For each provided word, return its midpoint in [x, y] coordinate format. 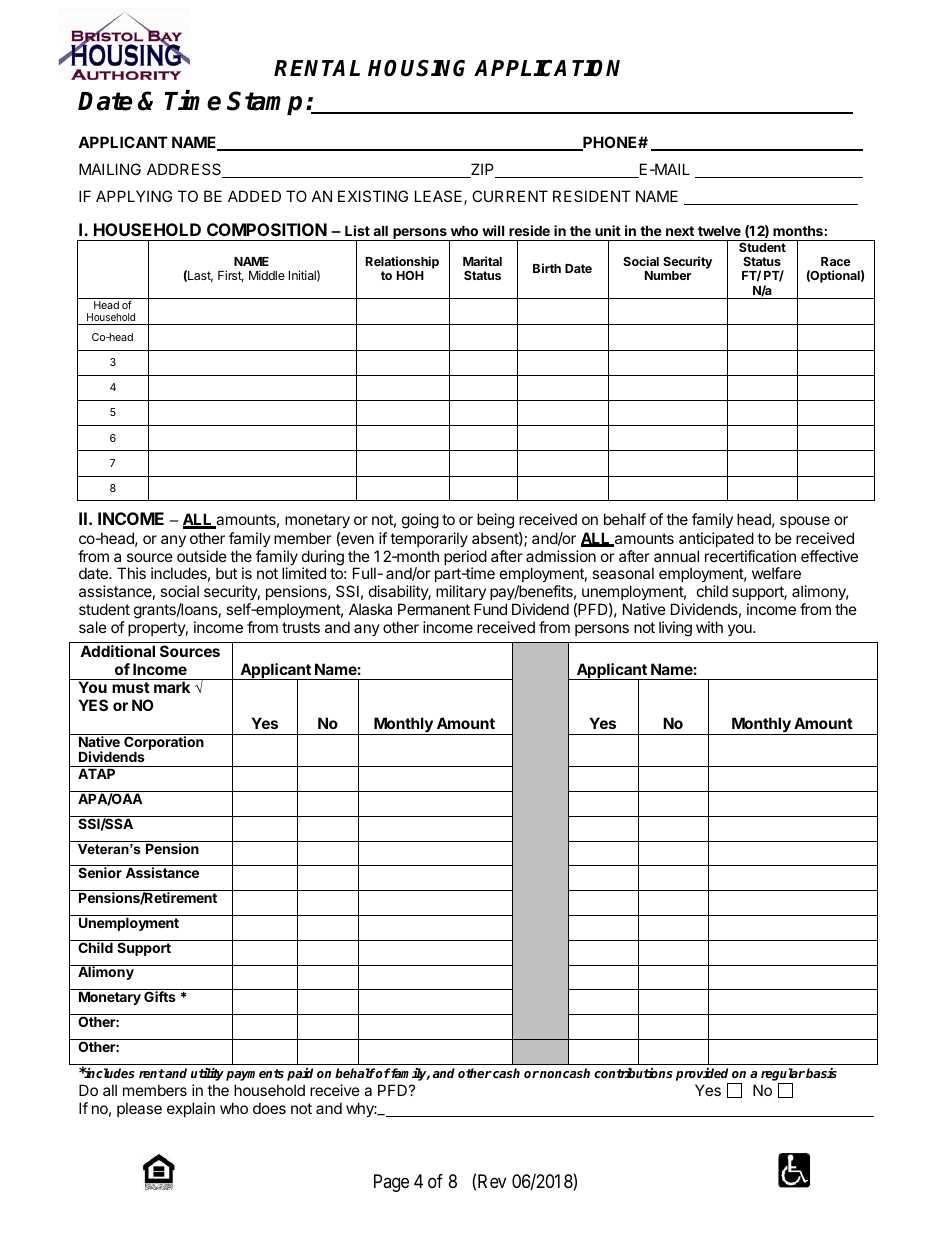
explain [191, 1109]
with [709, 627]
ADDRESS [185, 170]
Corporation [164, 743]
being [495, 521]
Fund [490, 609]
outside [202, 556]
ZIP [483, 170]
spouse [805, 522]
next [680, 231]
